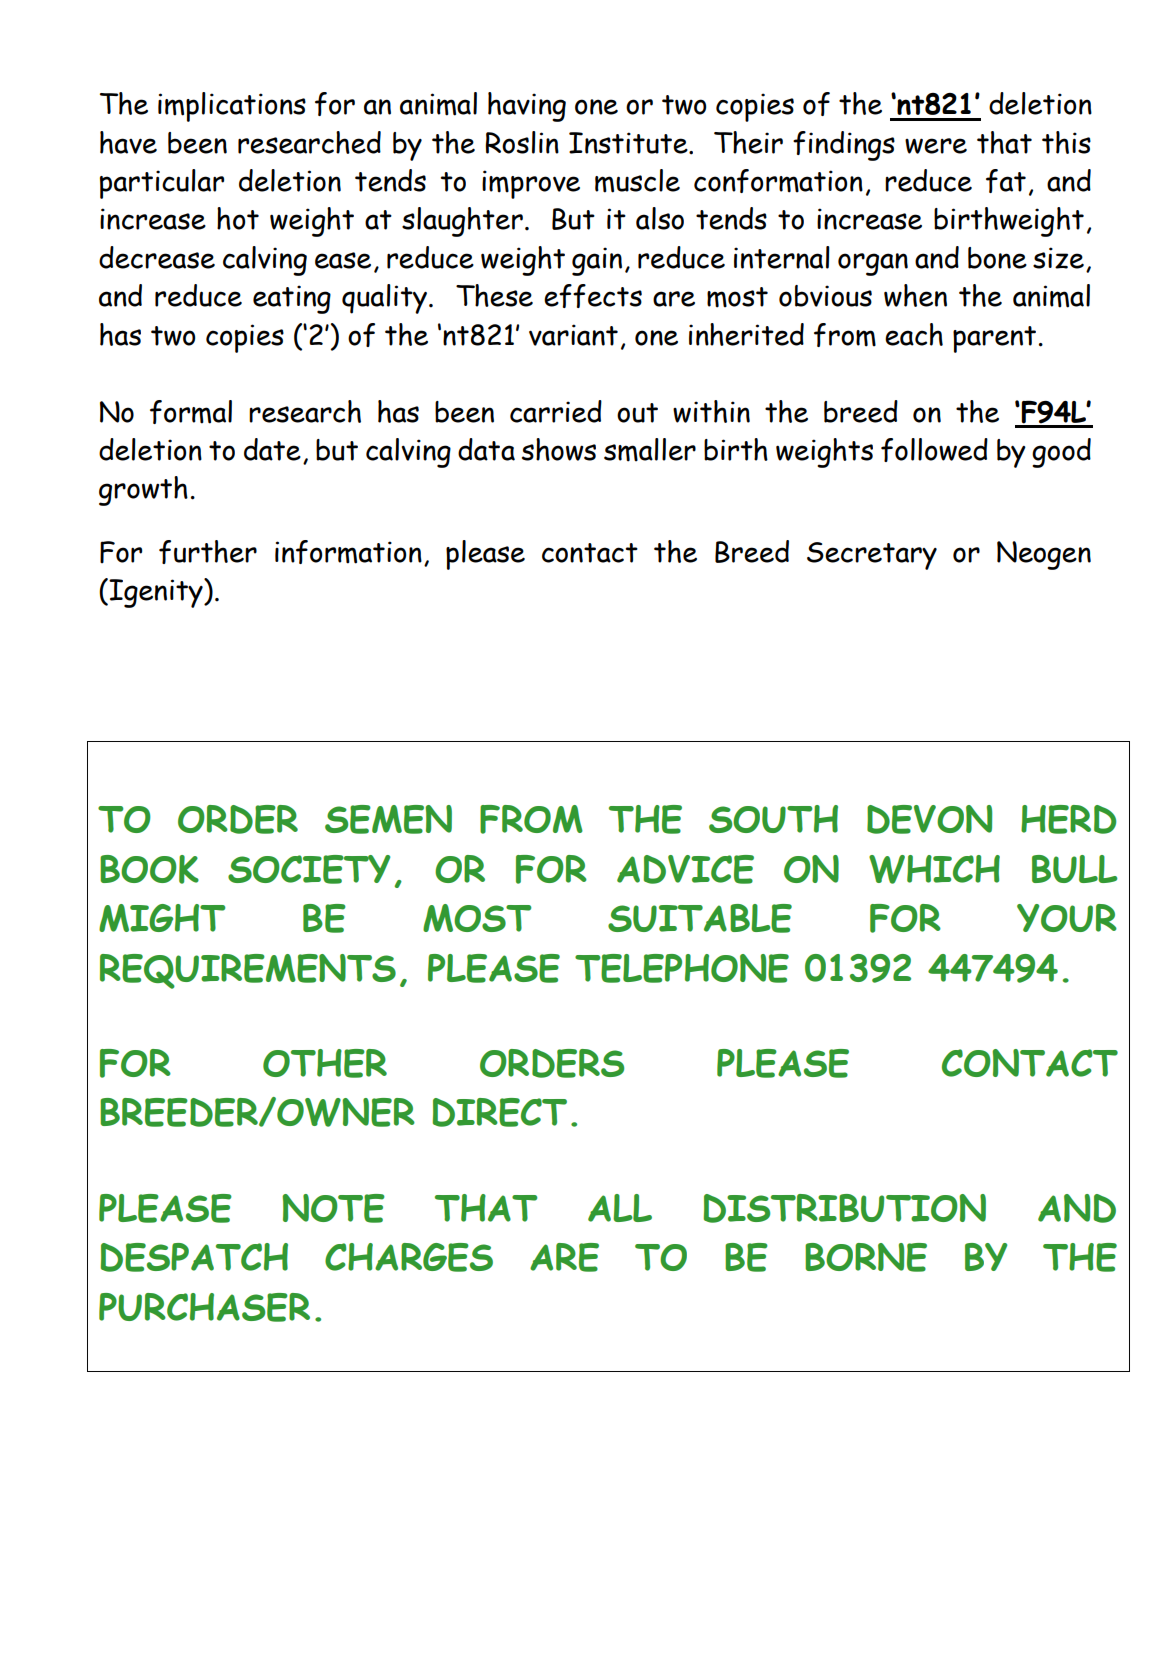 The width and height of the screenshot is (1173, 1658). Describe the element at coordinates (866, 1257) in the screenshot. I see `BORNE` at that location.
